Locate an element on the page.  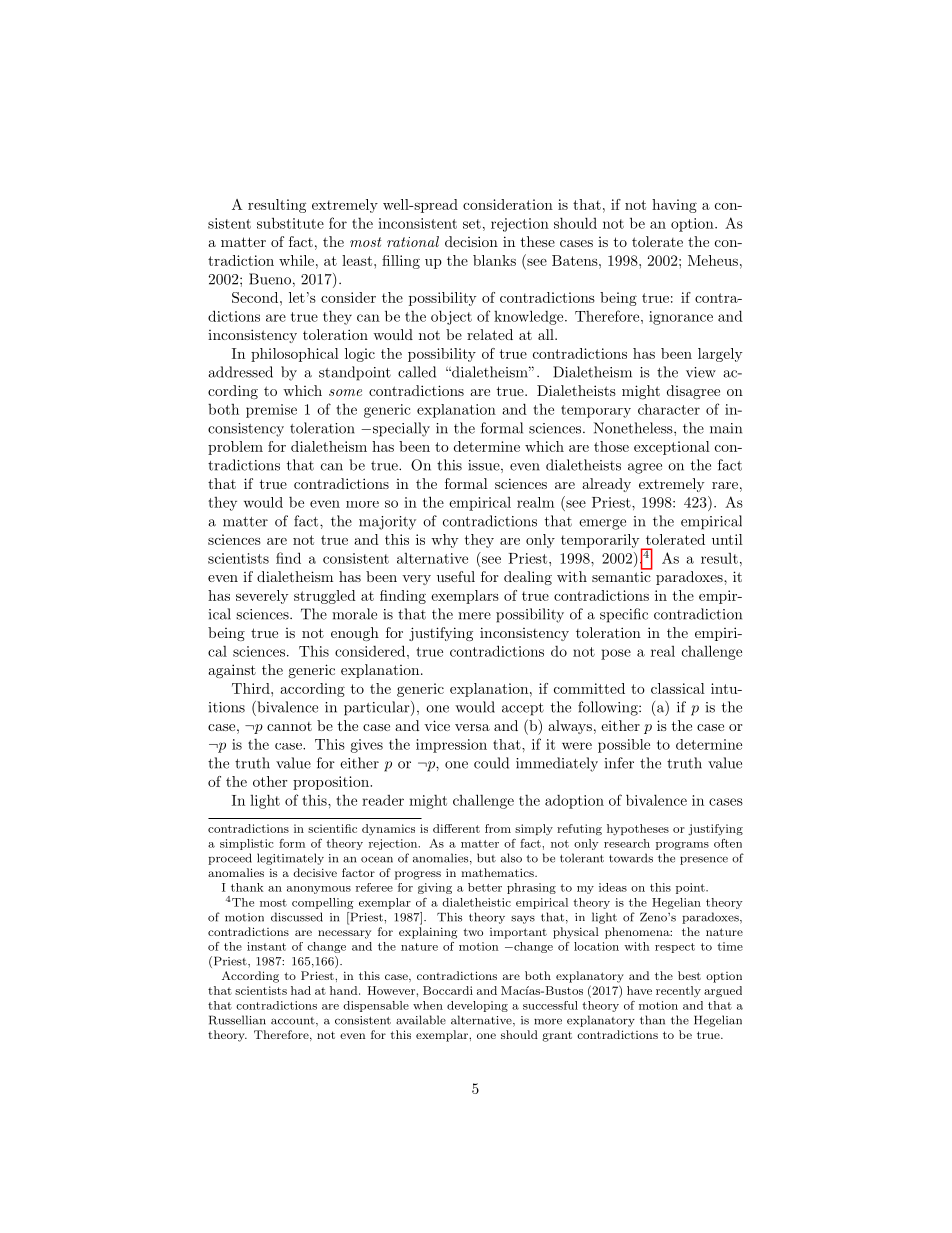
severely is located at coordinates (262, 597).
